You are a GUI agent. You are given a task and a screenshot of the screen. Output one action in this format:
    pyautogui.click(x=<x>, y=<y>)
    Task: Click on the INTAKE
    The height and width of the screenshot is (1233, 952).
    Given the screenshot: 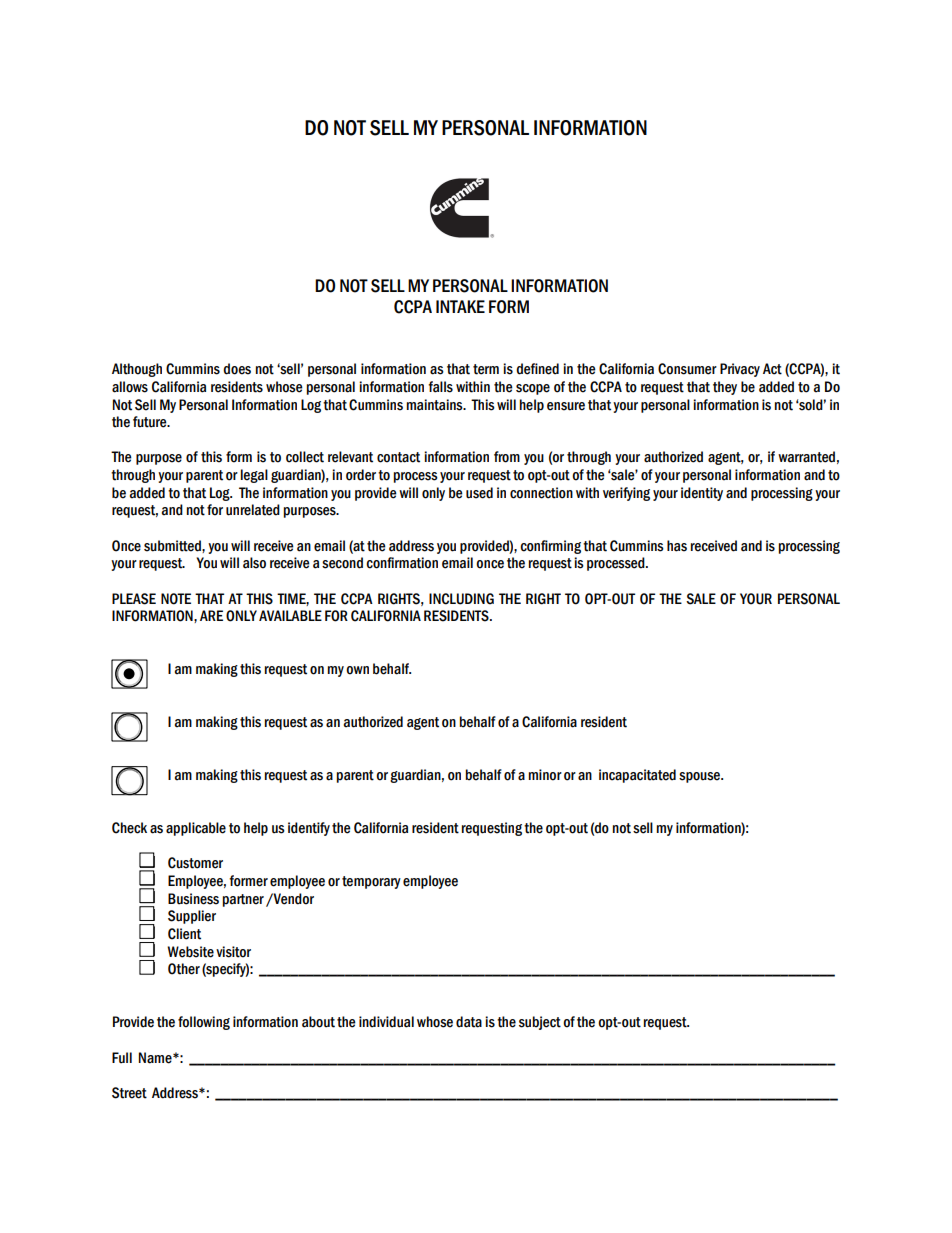 What is the action you would take?
    pyautogui.click(x=460, y=306)
